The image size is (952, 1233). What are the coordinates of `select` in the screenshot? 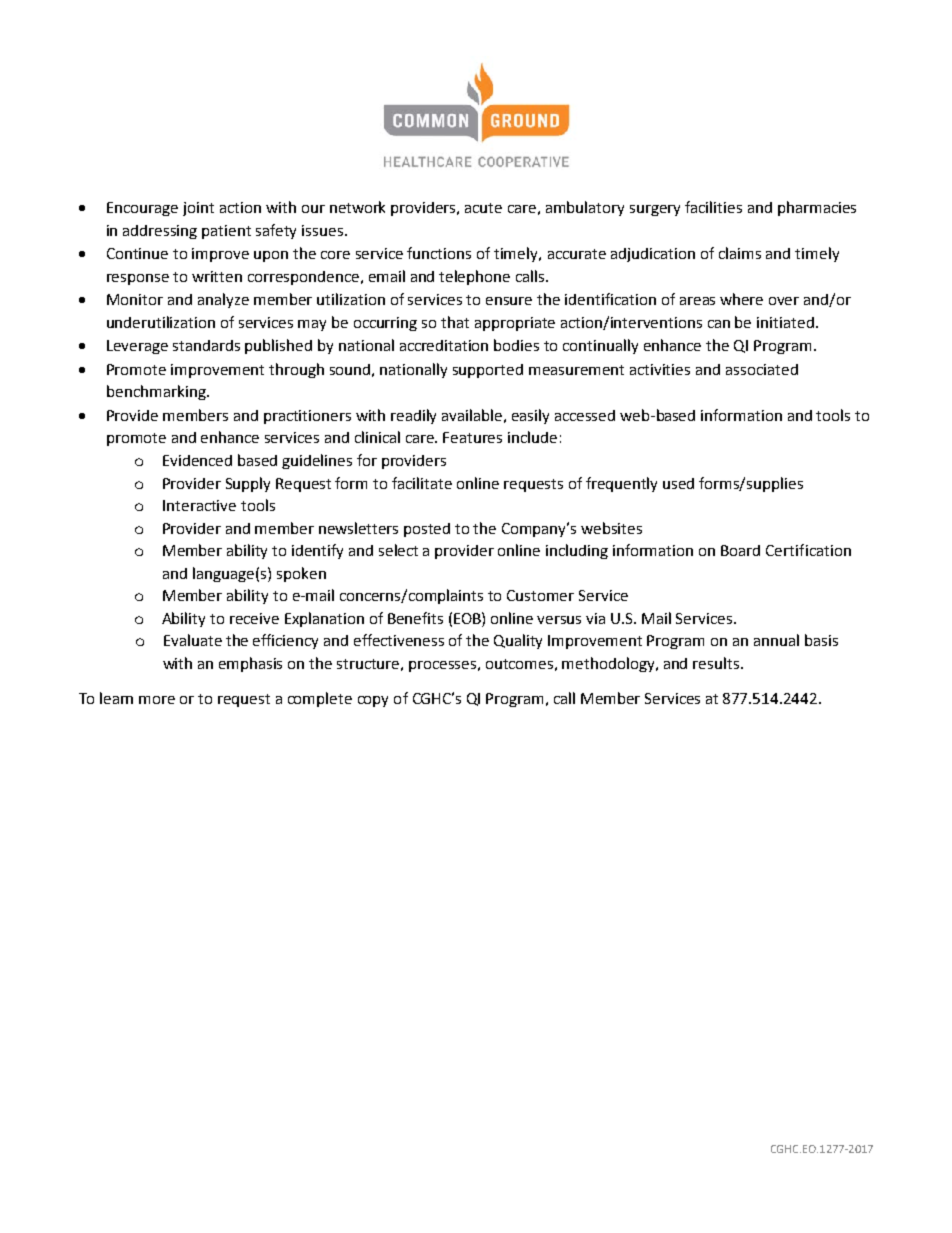 It's located at (398, 550).
